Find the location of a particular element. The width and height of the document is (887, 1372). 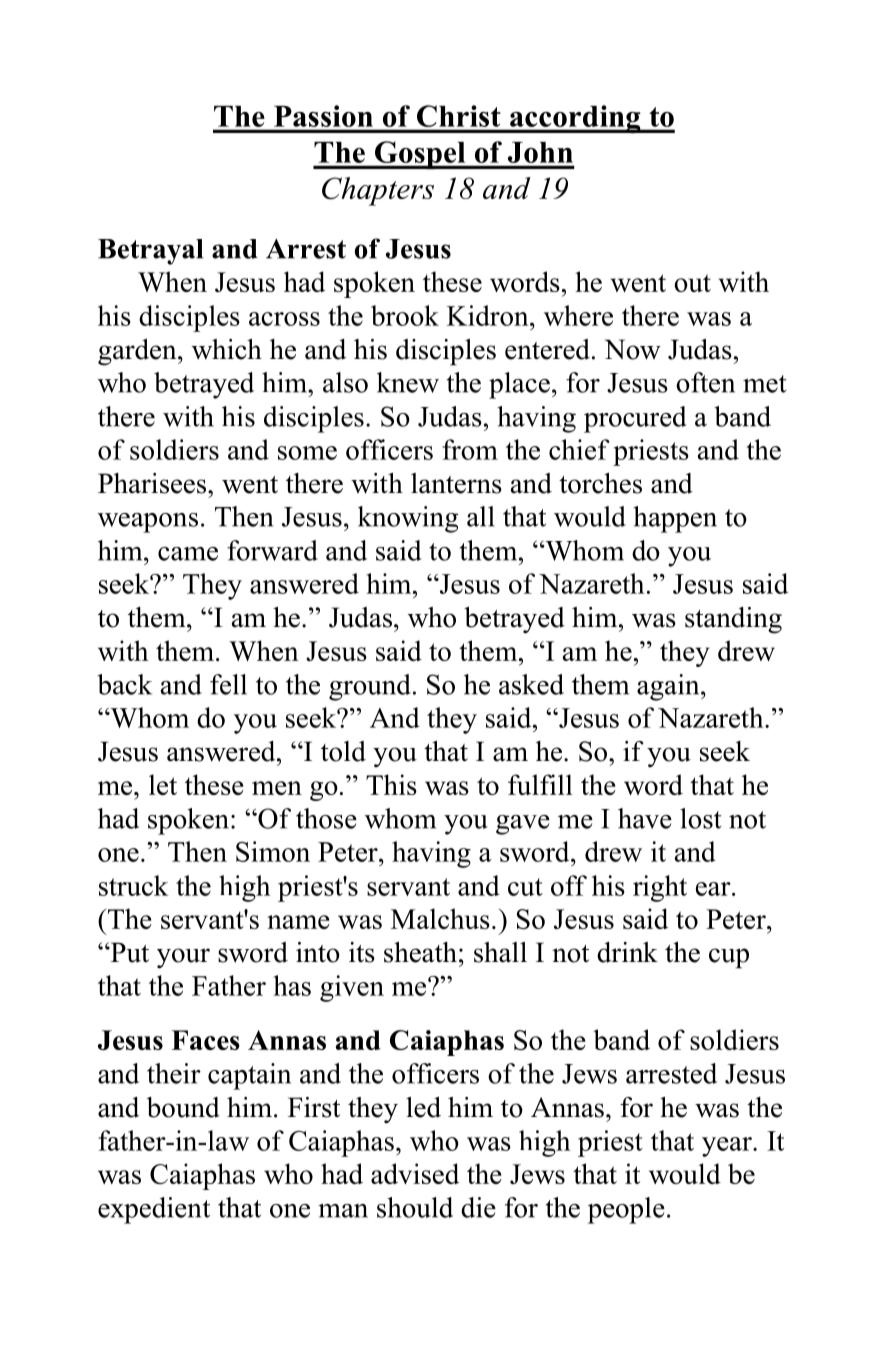

according is located at coordinates (575, 119).
